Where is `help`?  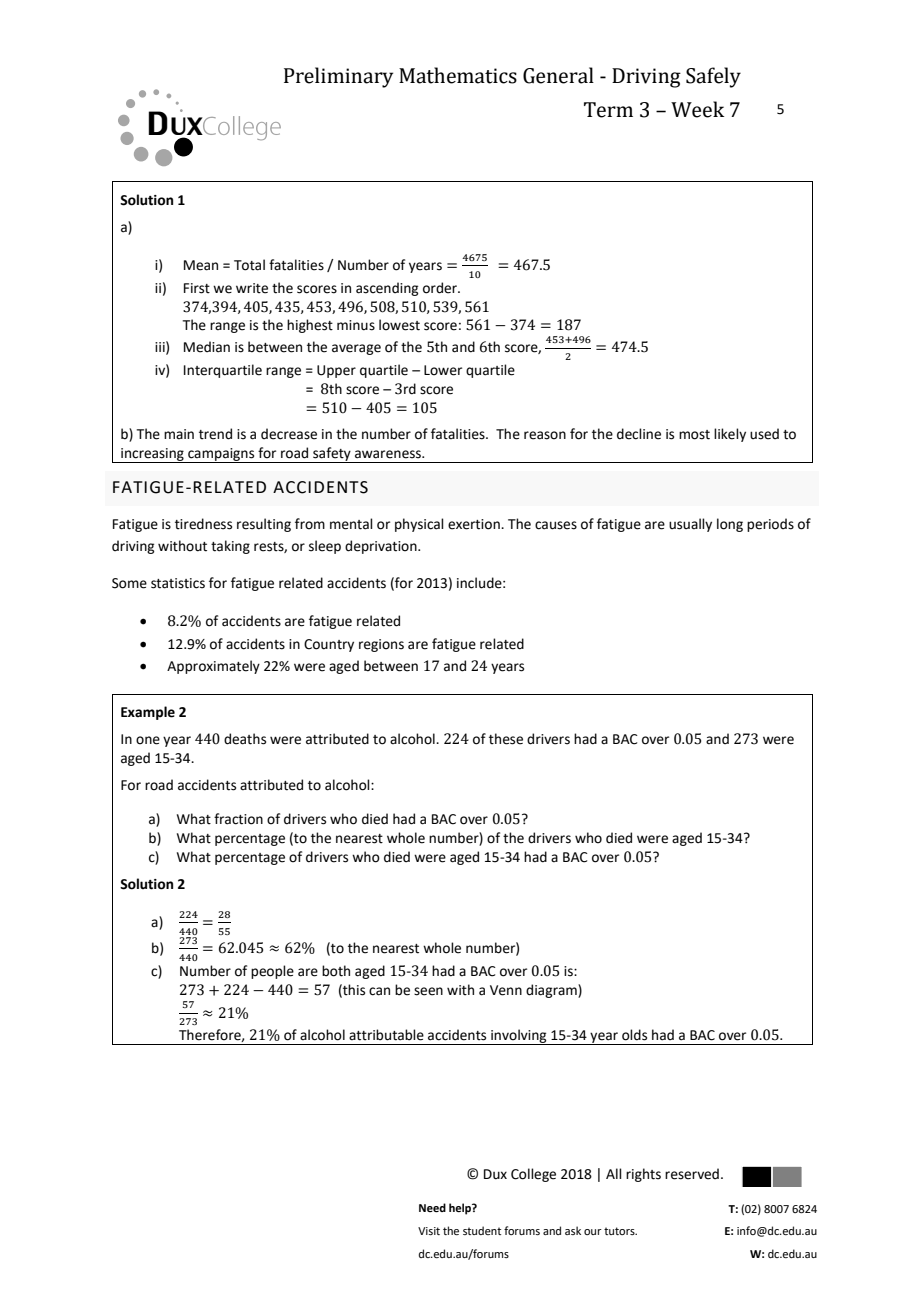 help is located at coordinates (461, 1209).
